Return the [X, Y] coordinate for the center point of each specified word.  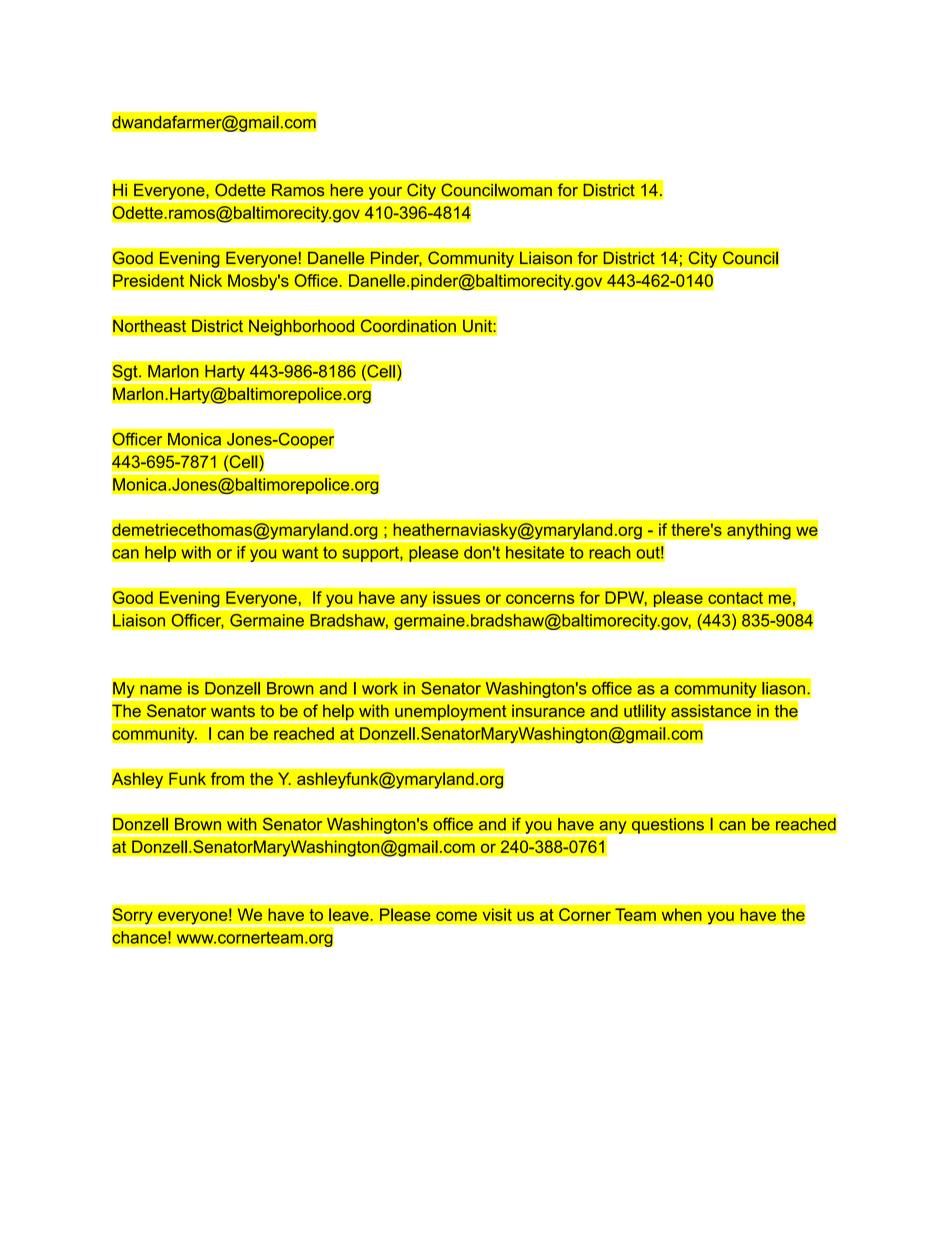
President [149, 280]
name [161, 690]
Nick [206, 280]
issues [456, 597]
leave [350, 914]
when [682, 914]
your [385, 194]
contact [735, 598]
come [456, 916]
